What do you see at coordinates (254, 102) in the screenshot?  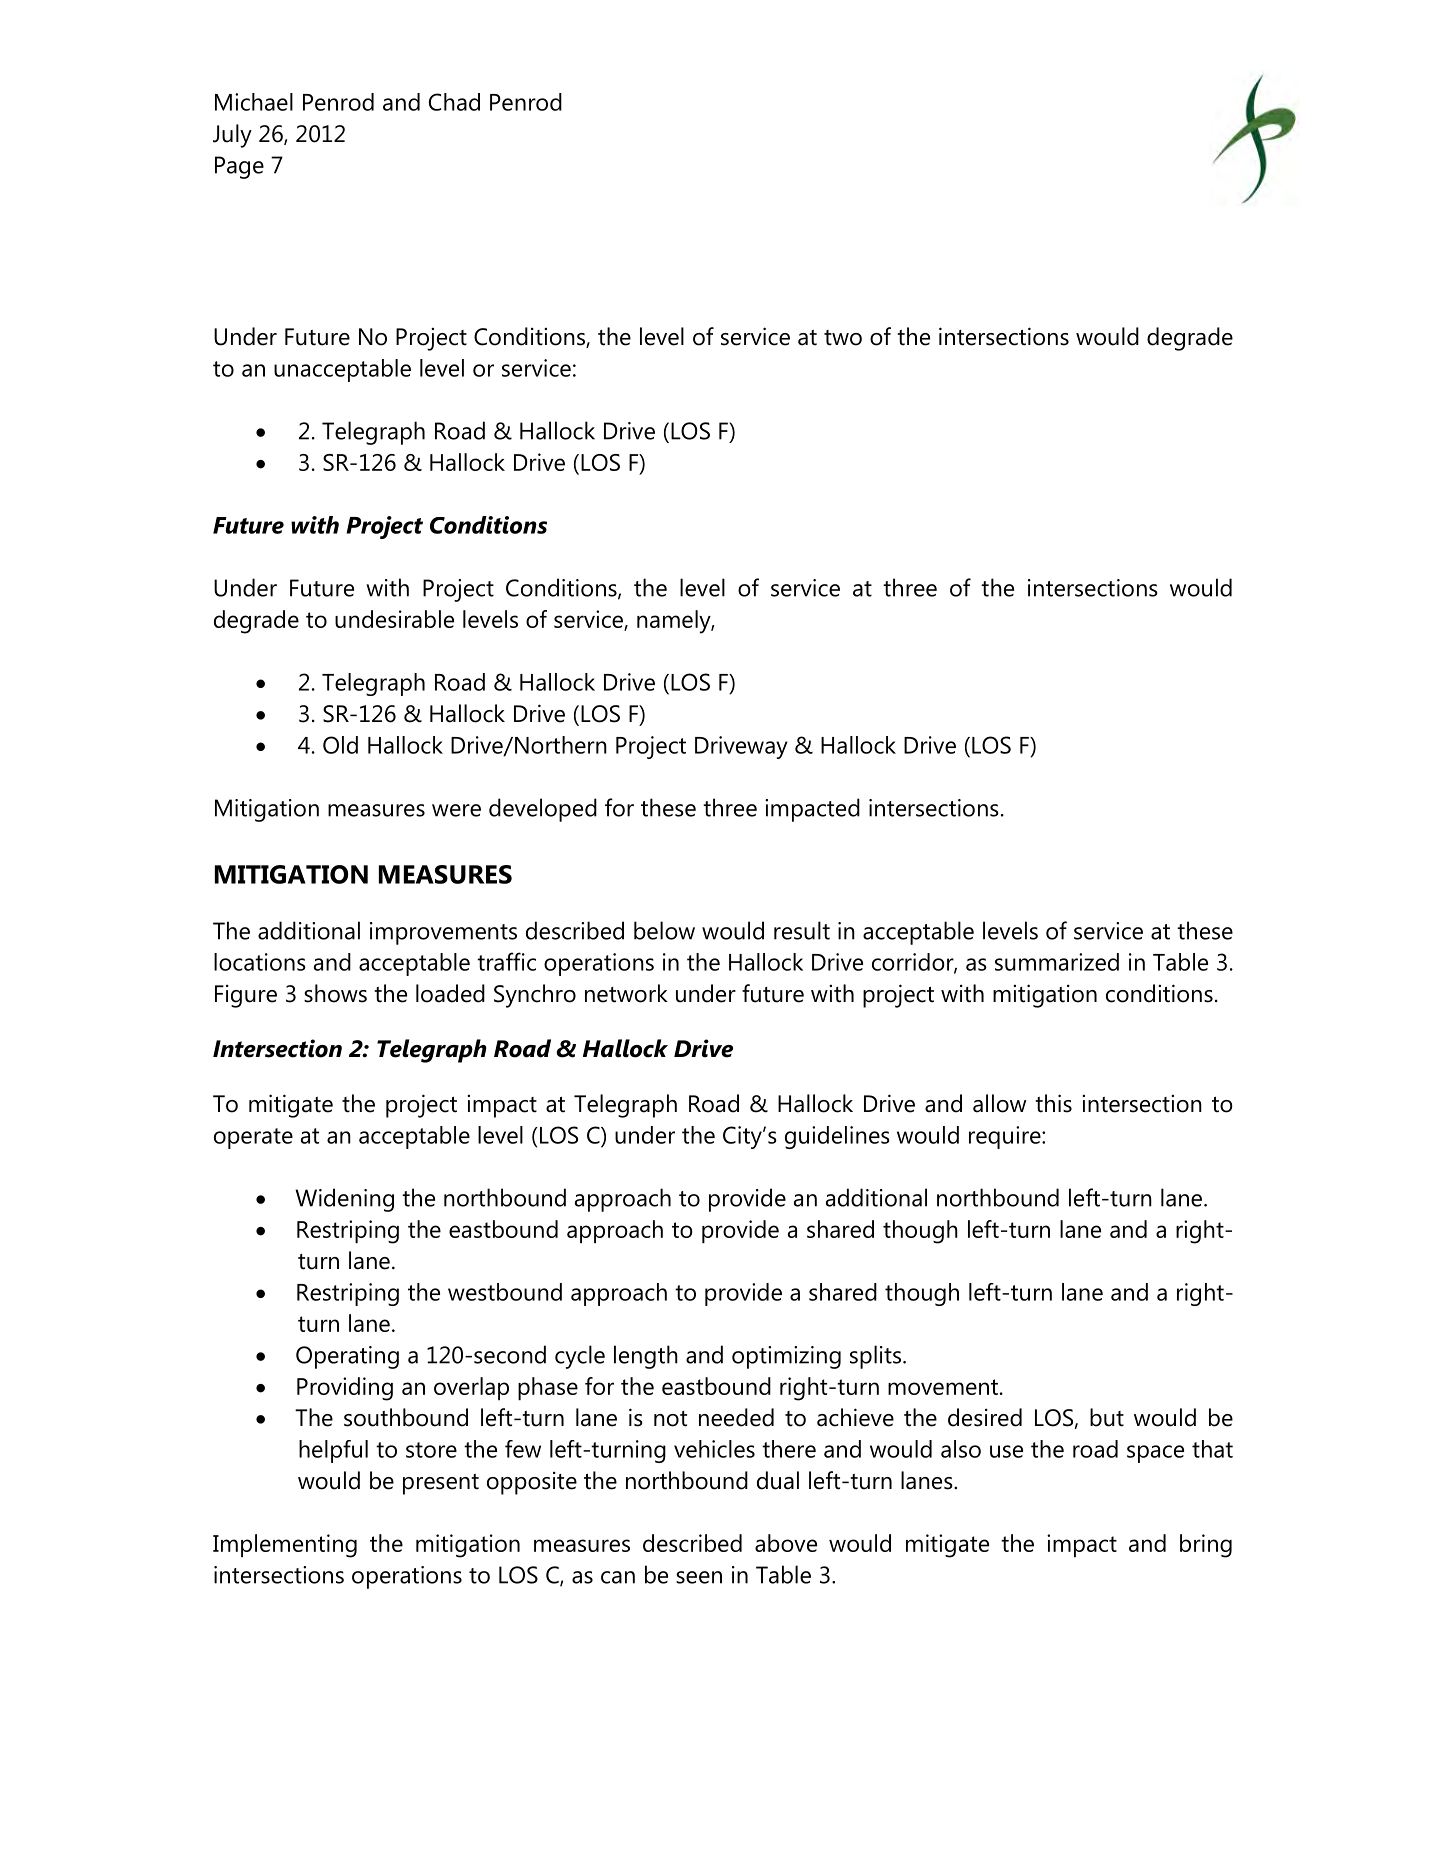 I see `Michael` at bounding box center [254, 102].
